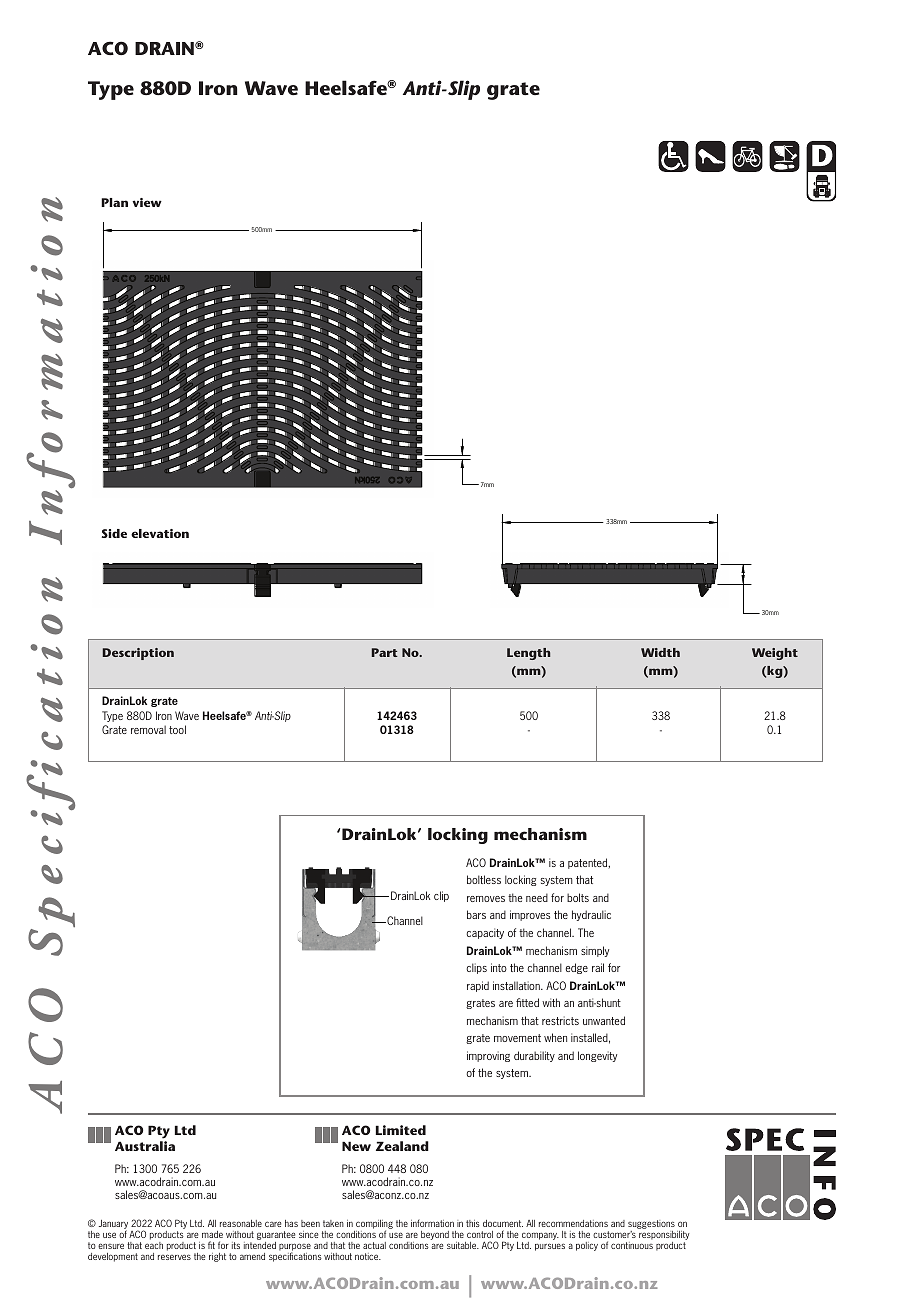 The width and height of the image is (924, 1308). Describe the element at coordinates (114, 202) in the image. I see `Plan` at that location.
